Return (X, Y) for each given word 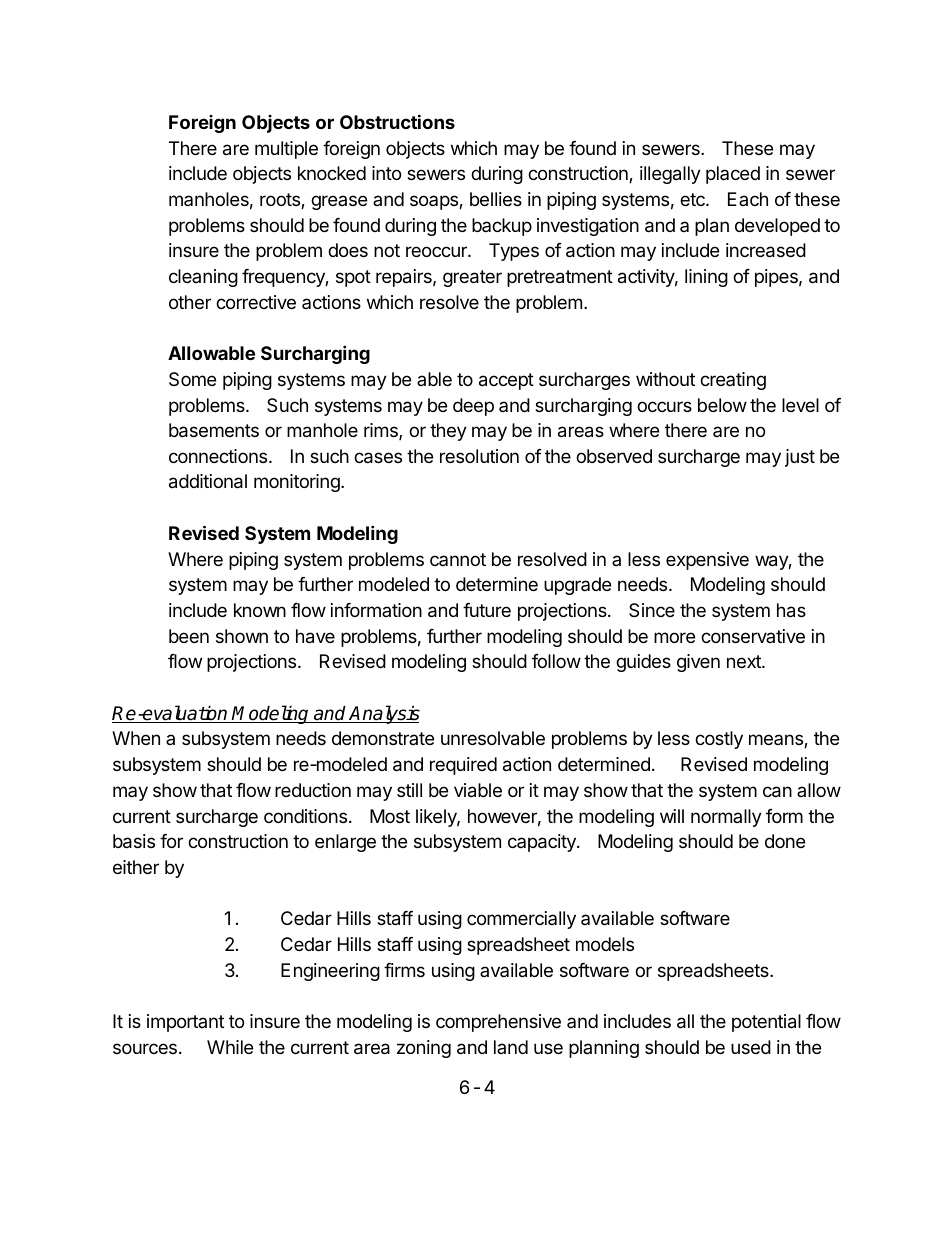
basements (214, 430)
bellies (496, 199)
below (722, 405)
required (463, 766)
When (136, 738)
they (448, 432)
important (185, 1023)
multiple (286, 150)
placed (733, 175)
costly (719, 740)
